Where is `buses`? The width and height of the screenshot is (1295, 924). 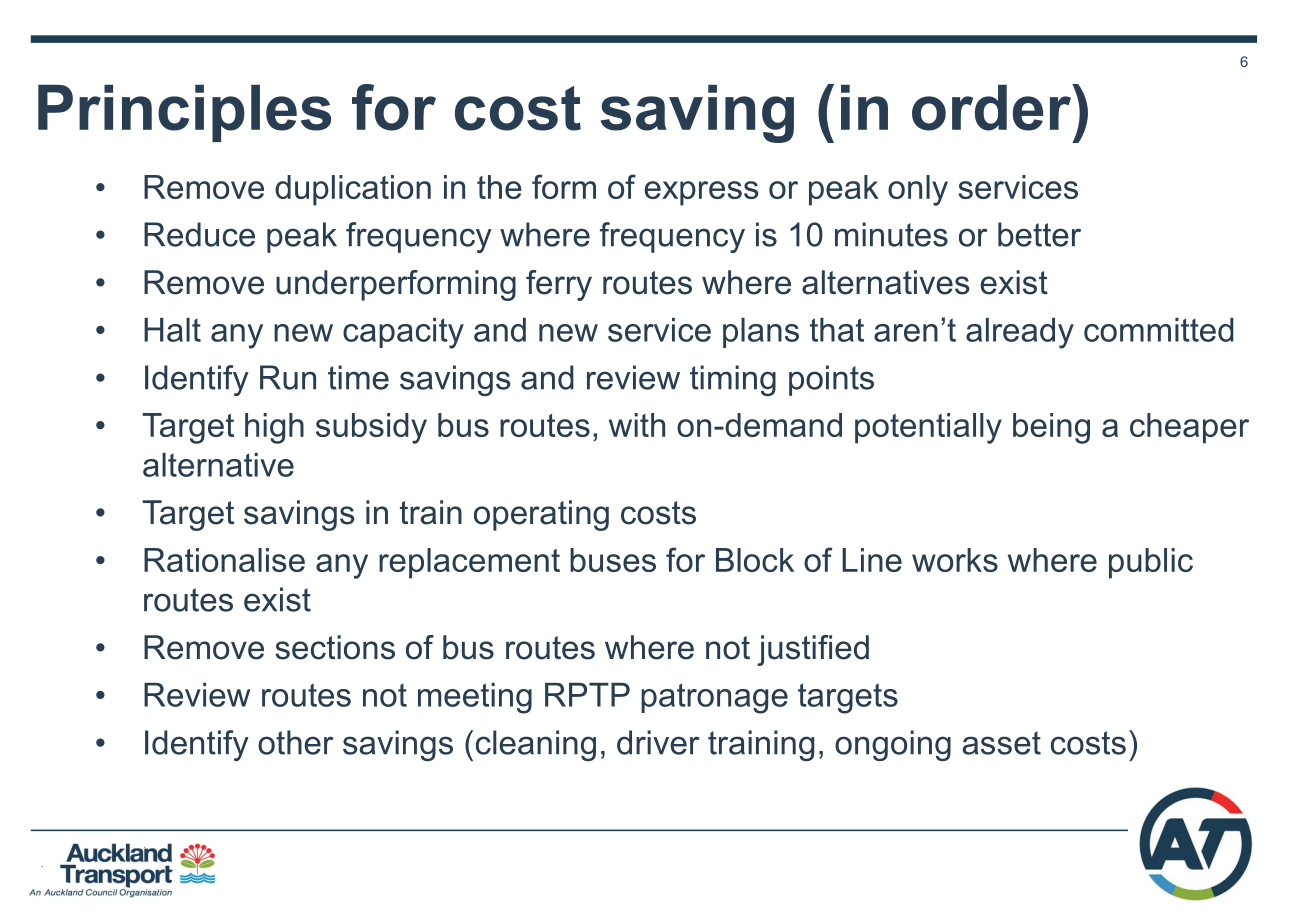
buses is located at coordinates (613, 560).
